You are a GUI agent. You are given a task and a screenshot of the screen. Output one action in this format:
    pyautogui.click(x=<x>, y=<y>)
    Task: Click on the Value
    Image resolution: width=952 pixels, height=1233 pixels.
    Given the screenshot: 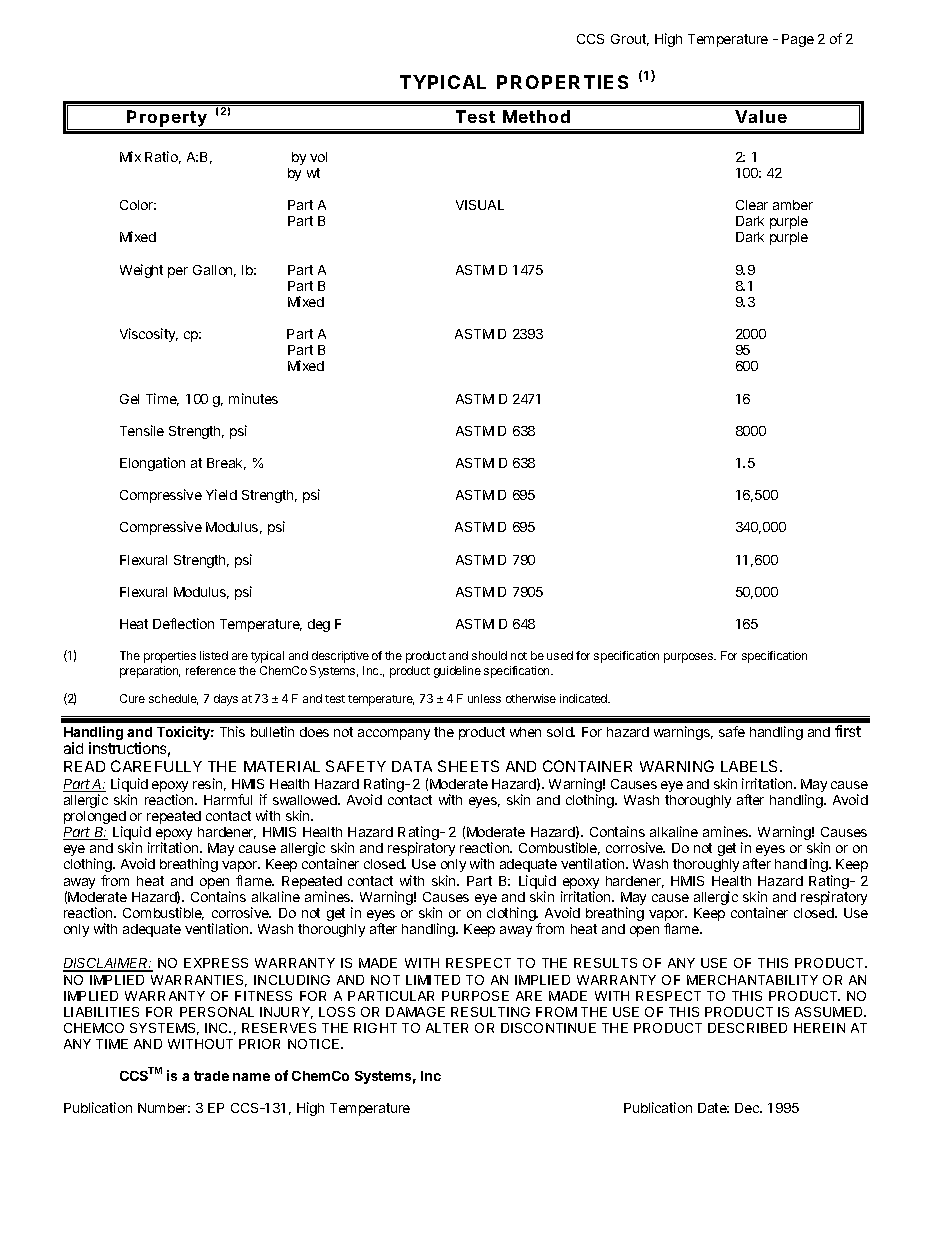 What is the action you would take?
    pyautogui.click(x=761, y=116)
